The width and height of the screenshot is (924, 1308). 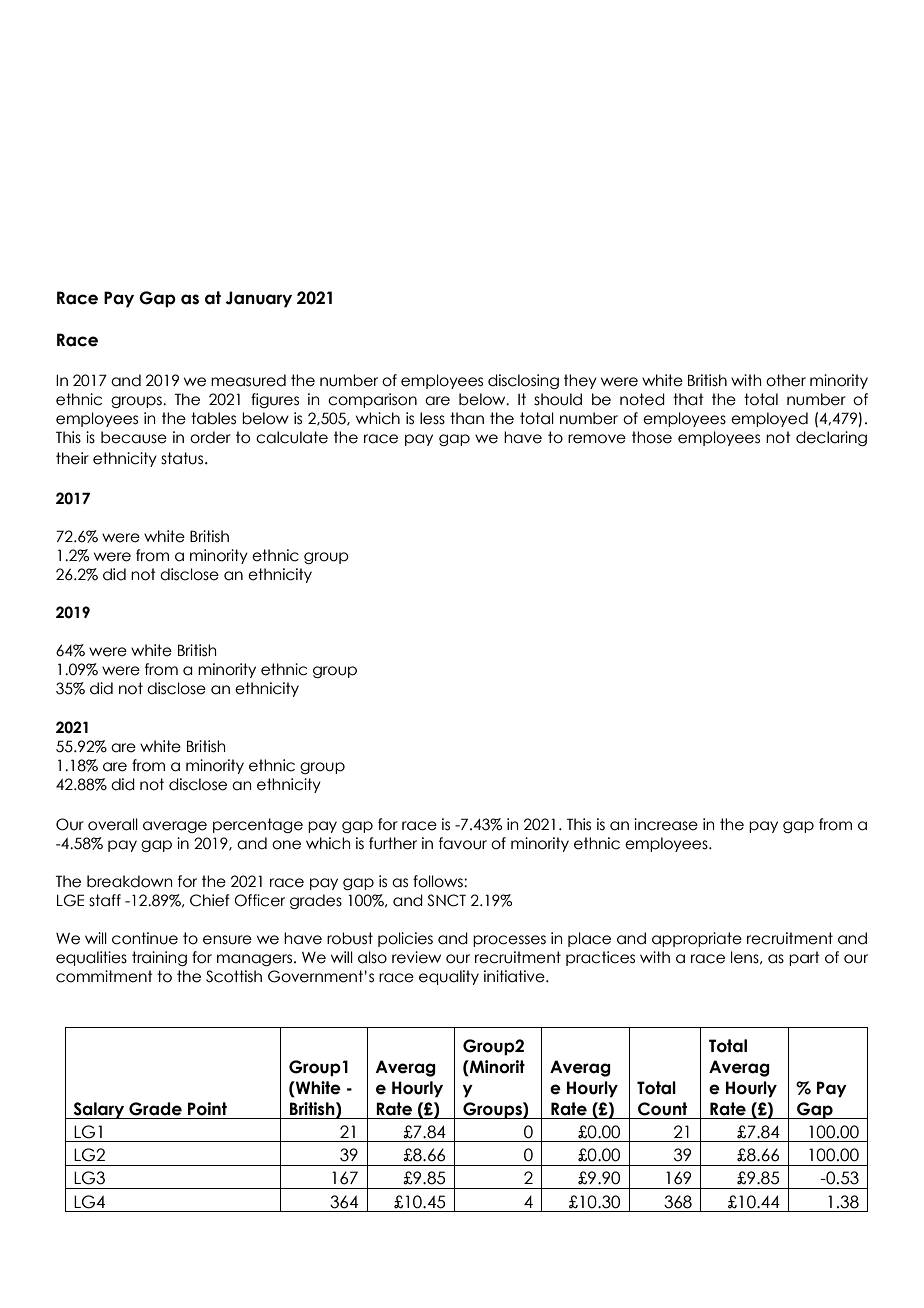 I want to click on disclosing, so click(x=523, y=381).
